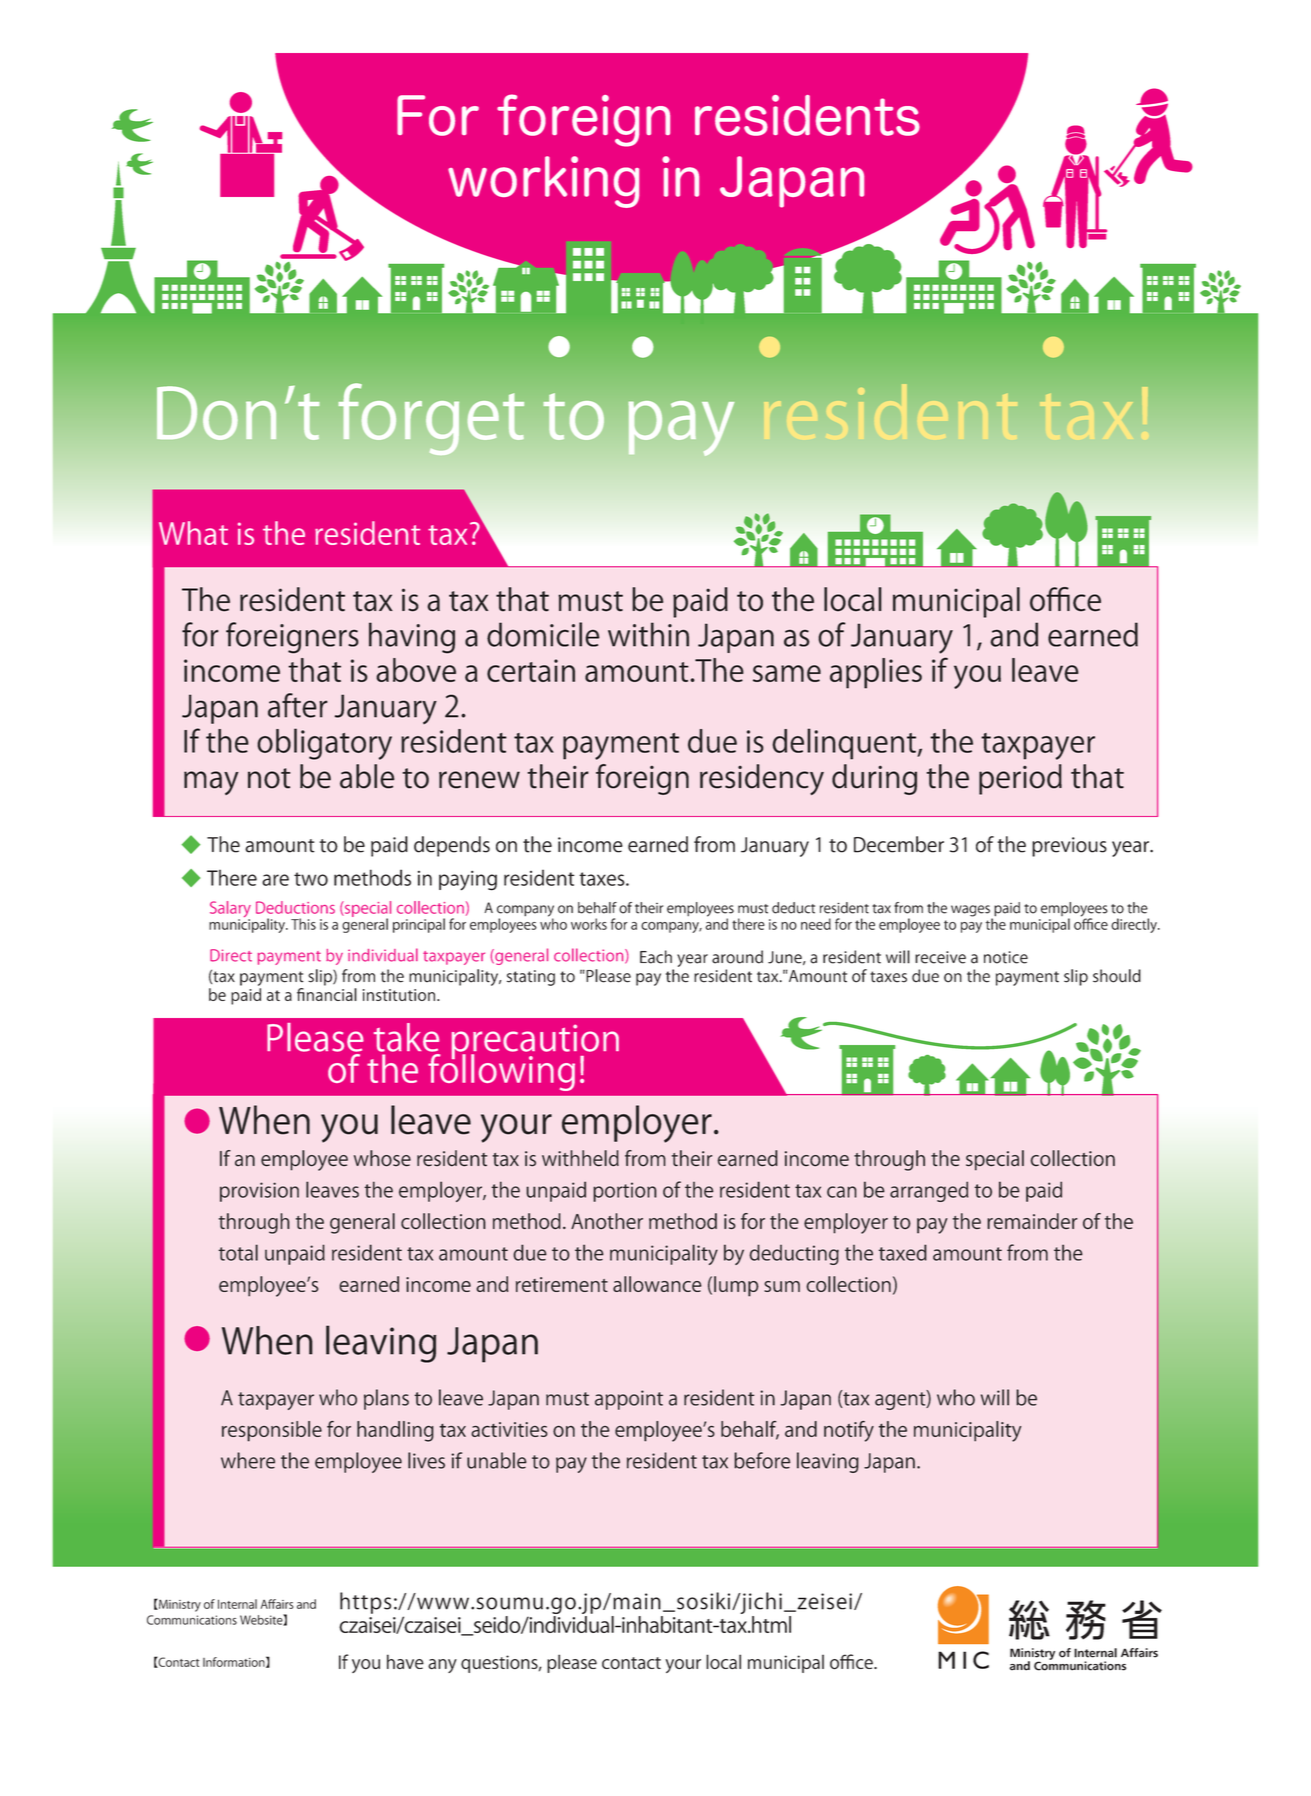 This page has height=1796, width=1311. I want to click on precaution, so click(535, 1043).
